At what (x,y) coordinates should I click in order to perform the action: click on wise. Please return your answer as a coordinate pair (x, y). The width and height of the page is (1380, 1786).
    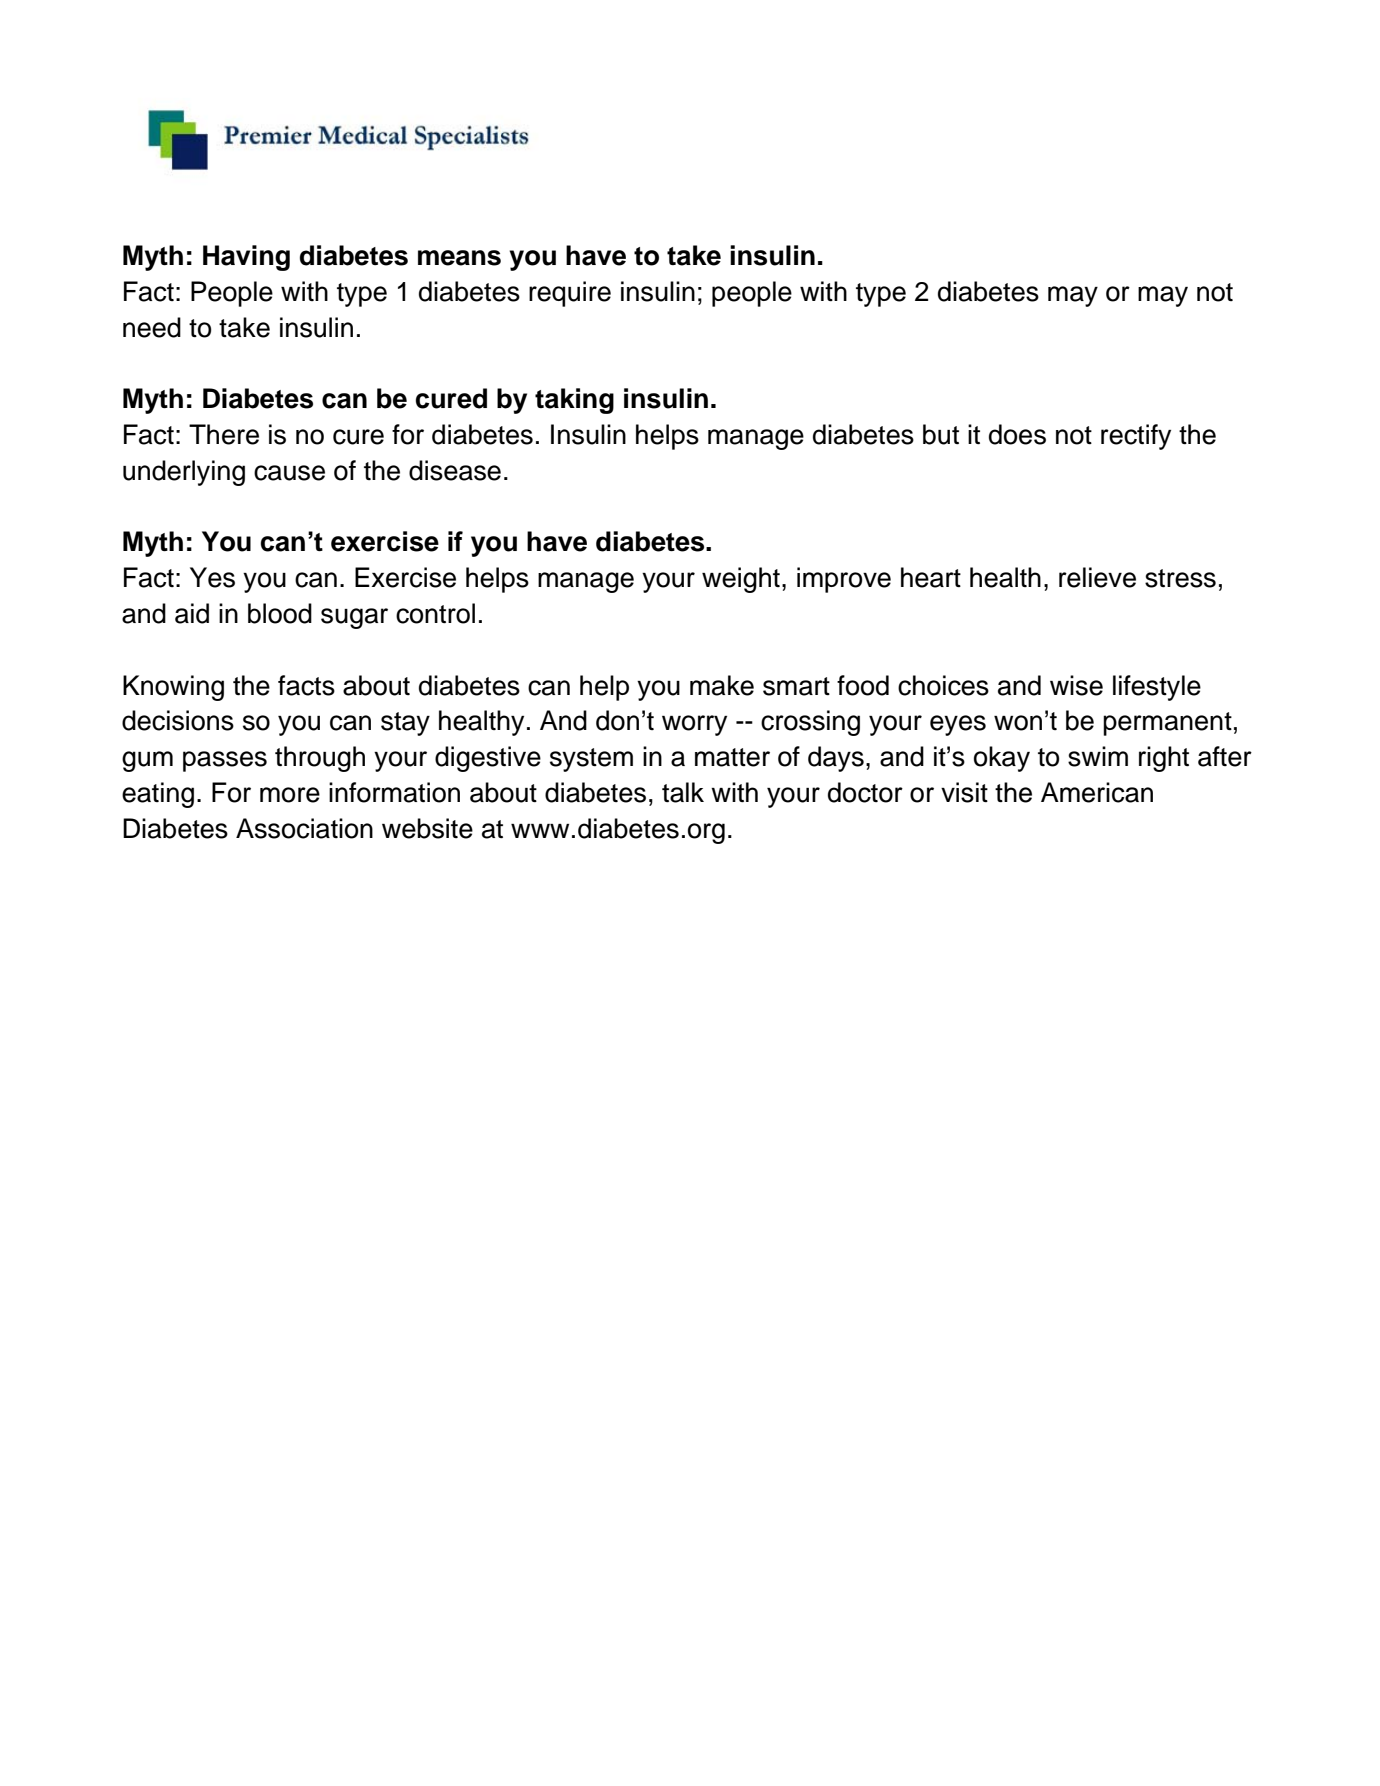
    Looking at the image, I should click on (1076, 685).
